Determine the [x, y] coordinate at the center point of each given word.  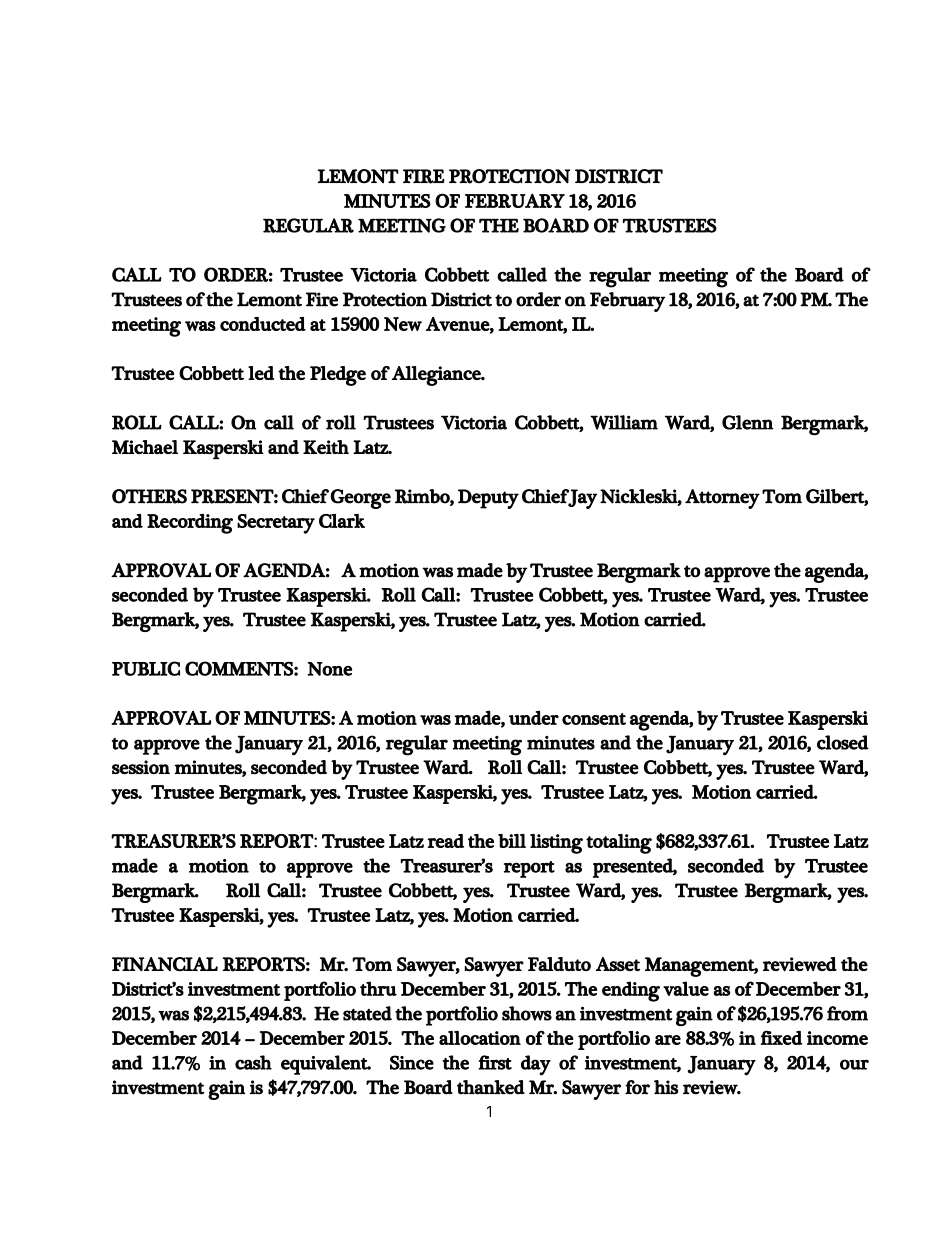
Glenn [748, 422]
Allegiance [437, 376]
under [534, 717]
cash [253, 1062]
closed [843, 742]
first [495, 1062]
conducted [263, 324]
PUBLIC [146, 668]
